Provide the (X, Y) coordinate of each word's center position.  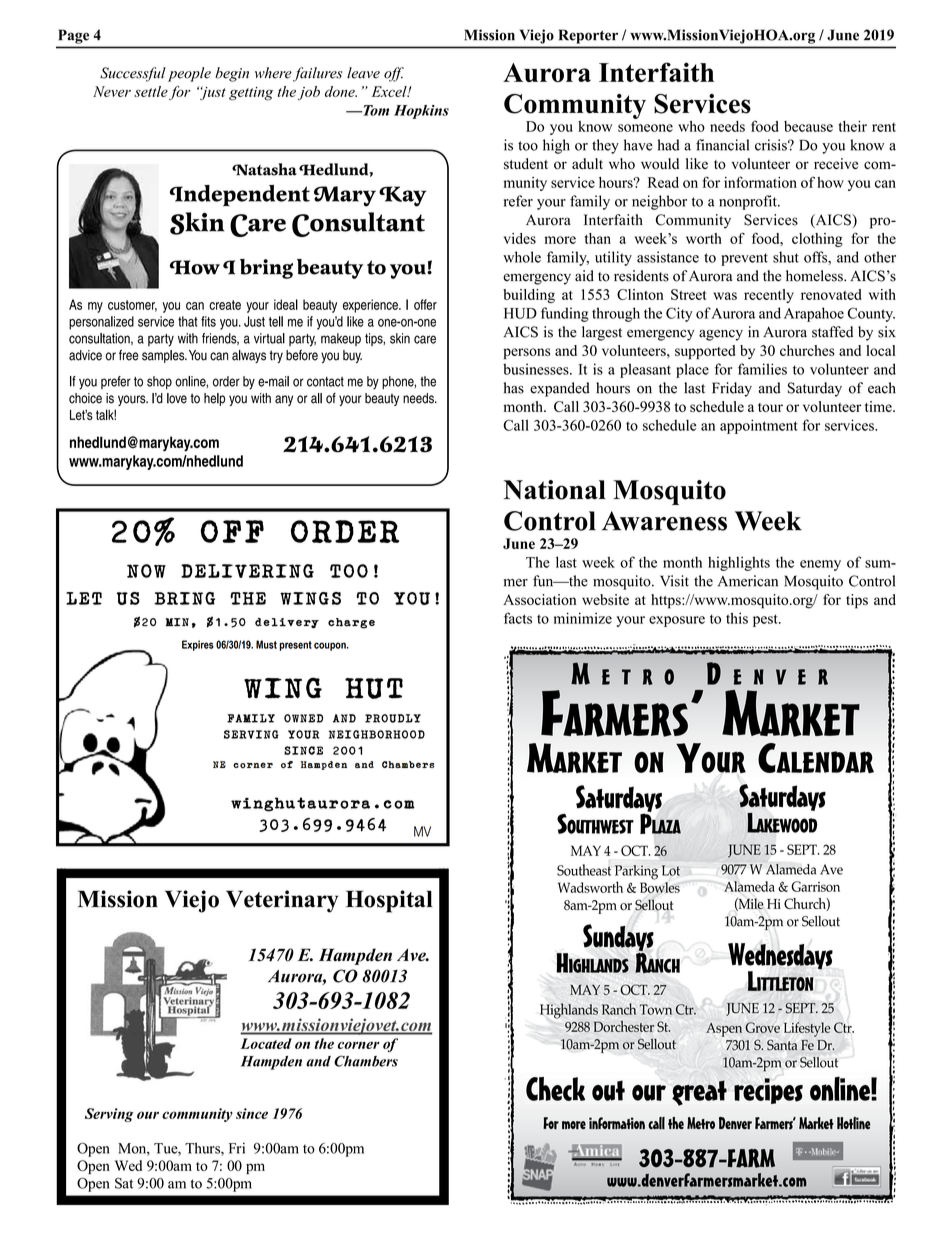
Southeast (584, 870)
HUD (520, 313)
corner (253, 765)
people (189, 74)
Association (539, 599)
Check (555, 1089)
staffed (832, 332)
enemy (820, 565)
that (188, 321)
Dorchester (624, 1026)
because (808, 126)
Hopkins (421, 112)
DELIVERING (247, 571)
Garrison (815, 886)
